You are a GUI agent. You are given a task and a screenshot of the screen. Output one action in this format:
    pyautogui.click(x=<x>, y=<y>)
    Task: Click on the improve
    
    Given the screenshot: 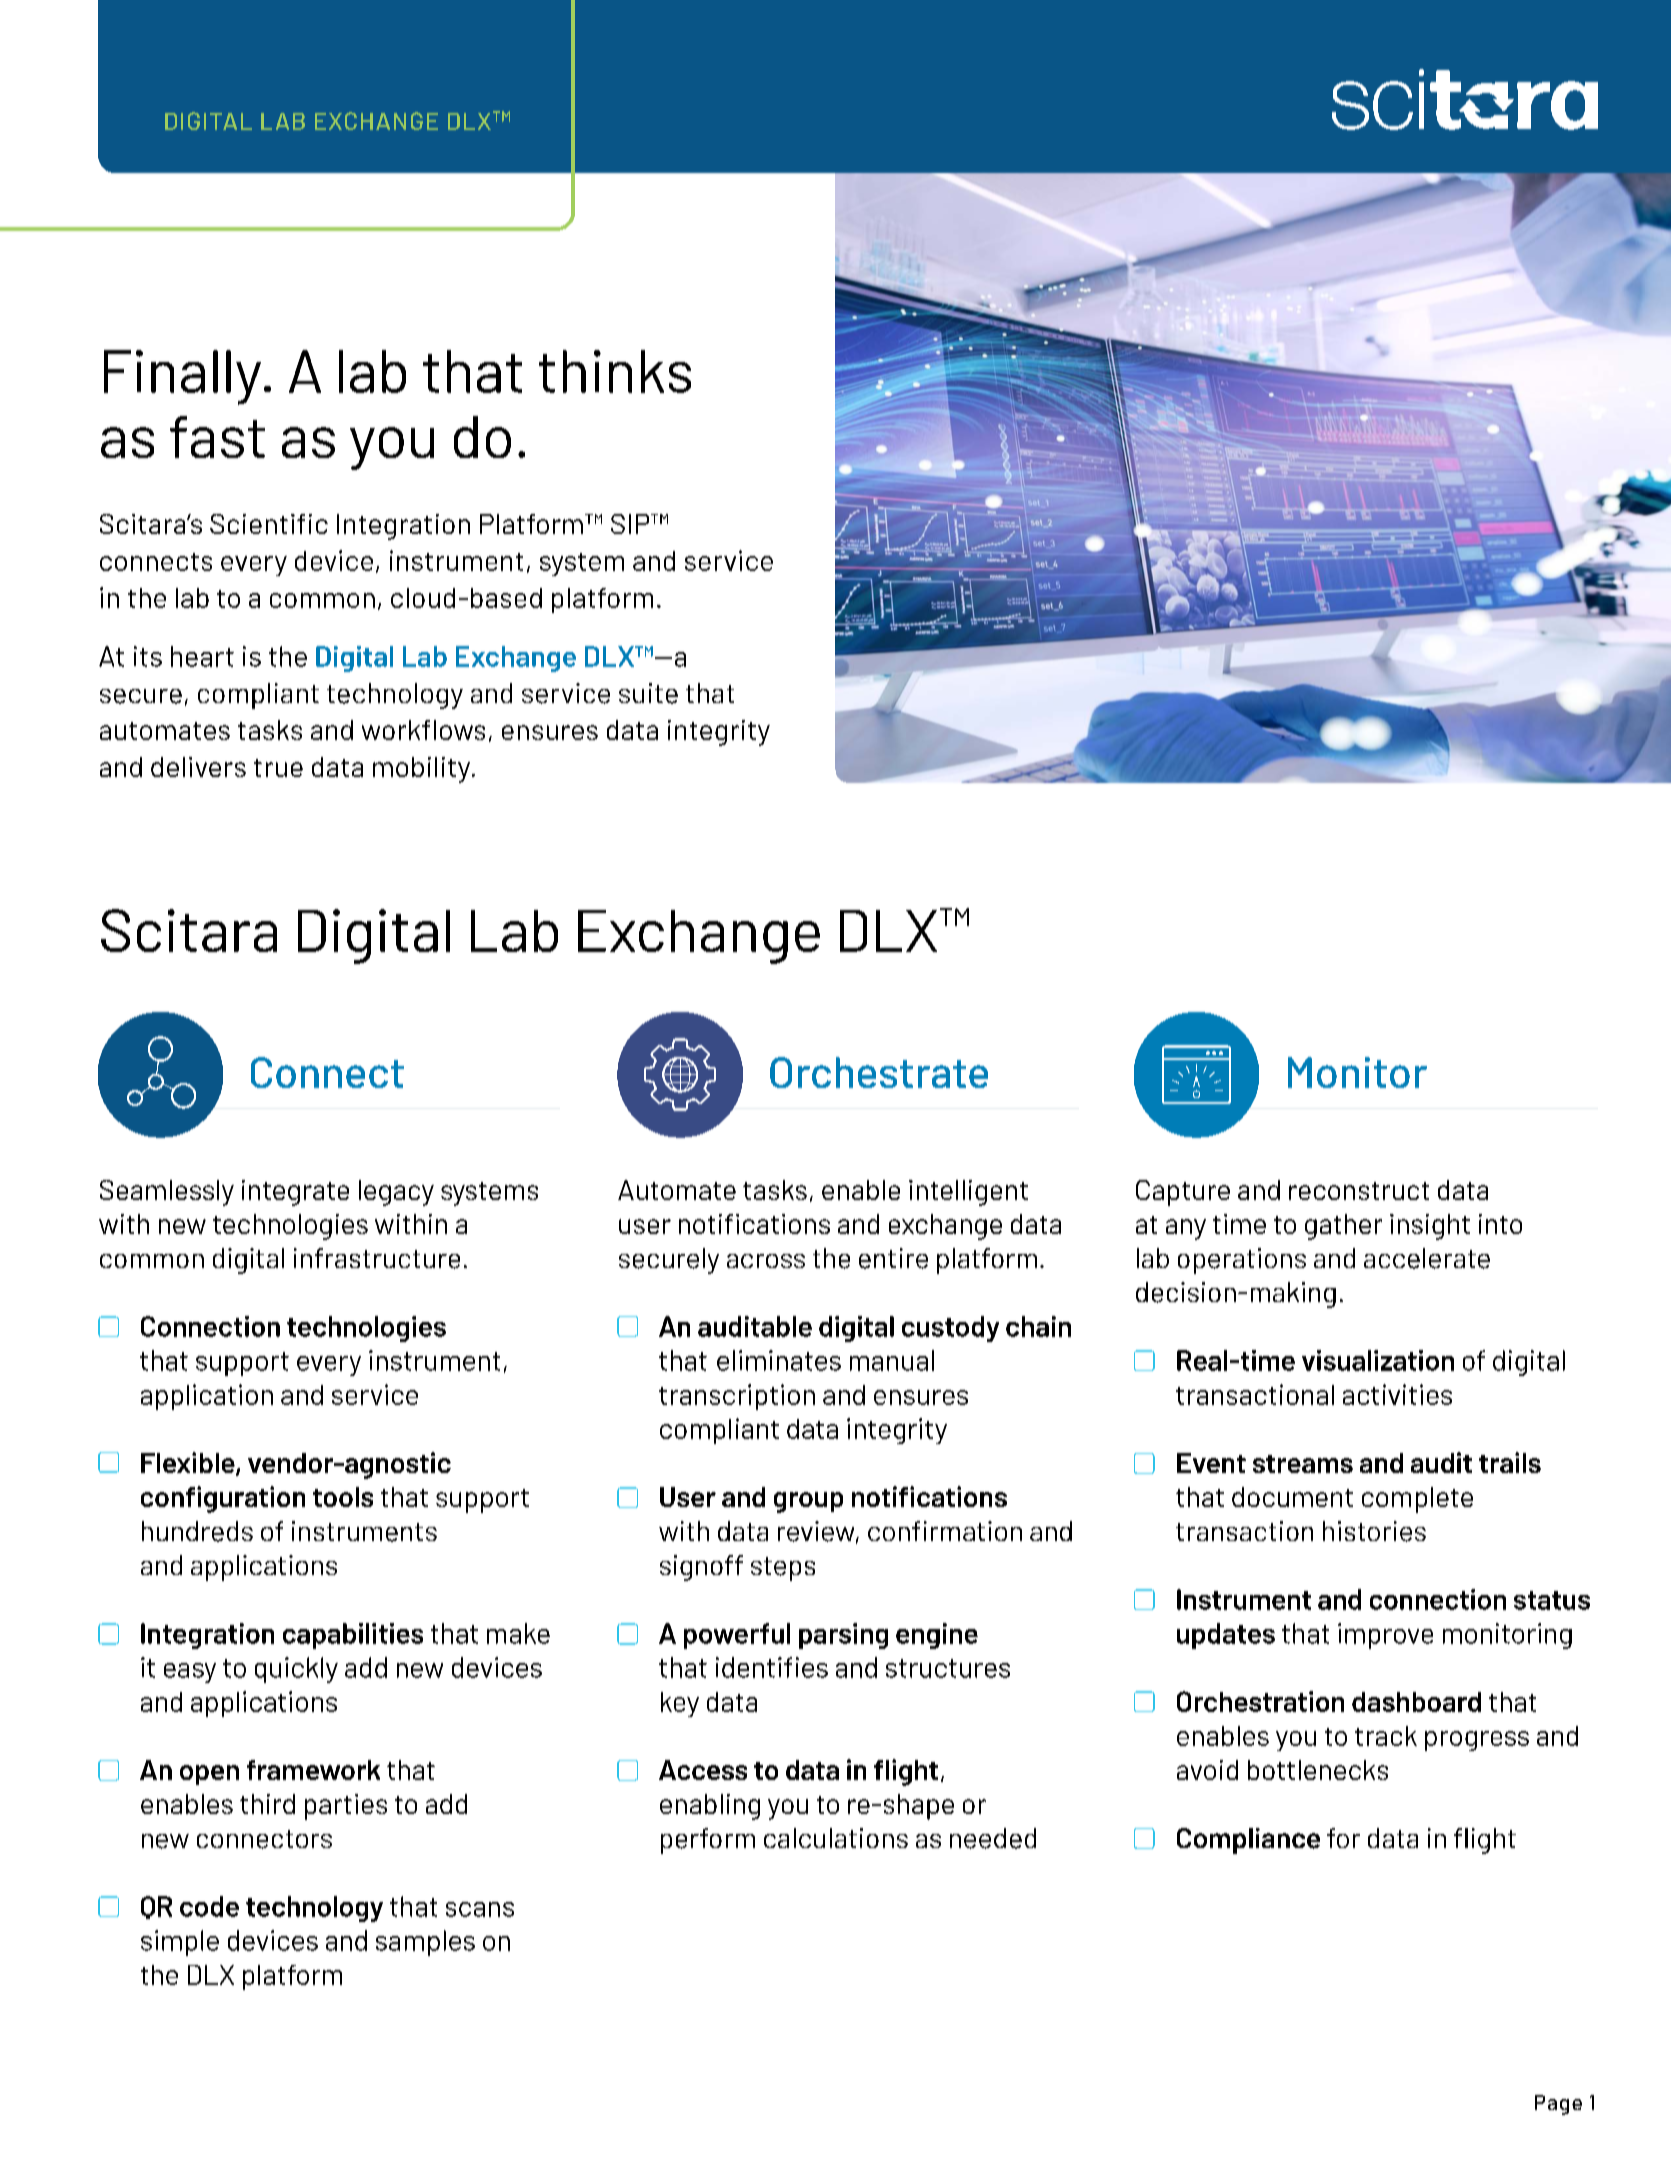 What is the action you would take?
    pyautogui.click(x=1385, y=1636)
